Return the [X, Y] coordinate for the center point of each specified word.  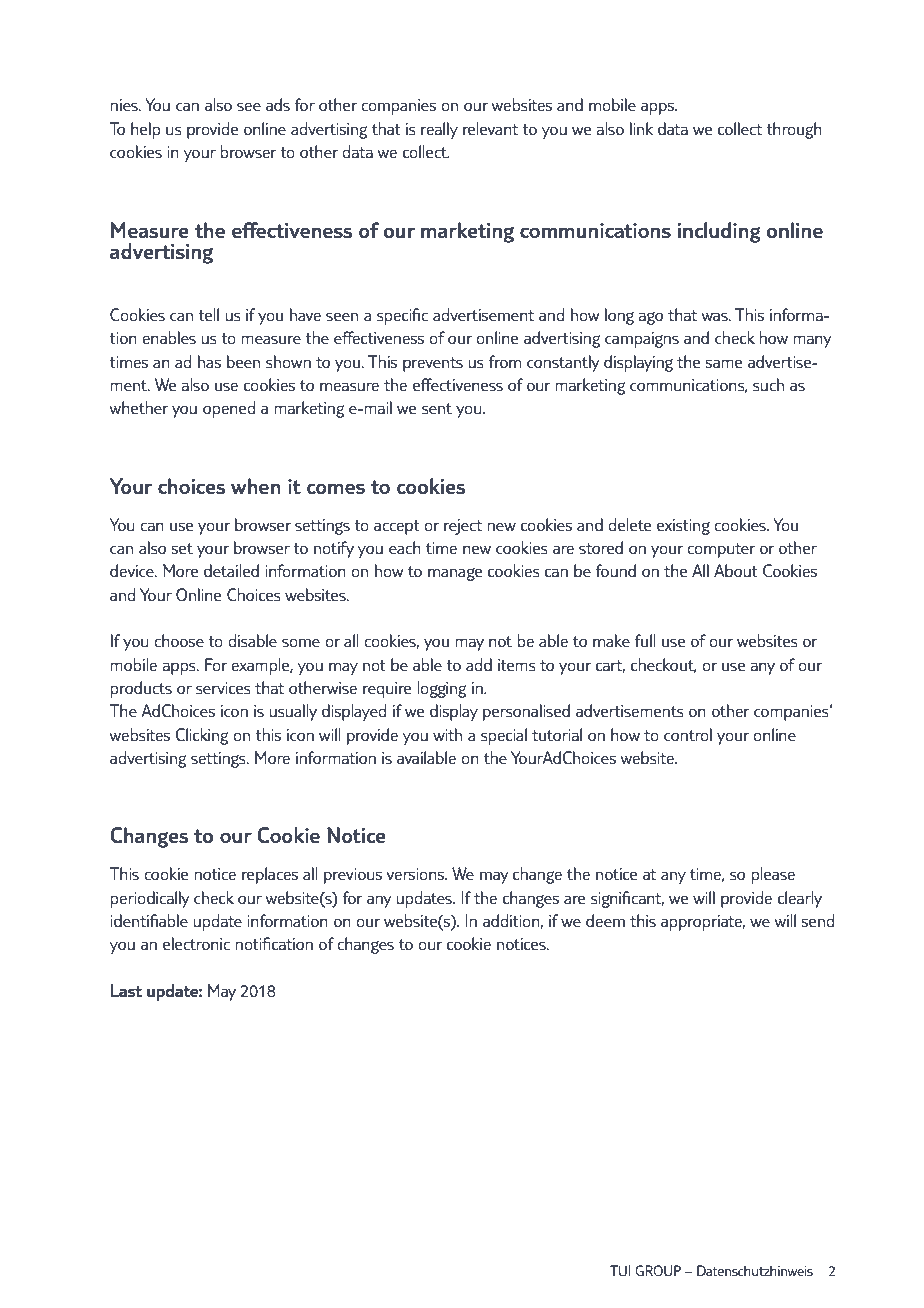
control [688, 734]
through [794, 130]
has [209, 361]
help [146, 130]
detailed [231, 570]
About [736, 570]
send [818, 920]
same [724, 363]
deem [605, 920]
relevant [490, 128]
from [504, 361]
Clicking [201, 736]
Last [126, 990]
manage [455, 574]
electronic [196, 943]
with [447, 734]
